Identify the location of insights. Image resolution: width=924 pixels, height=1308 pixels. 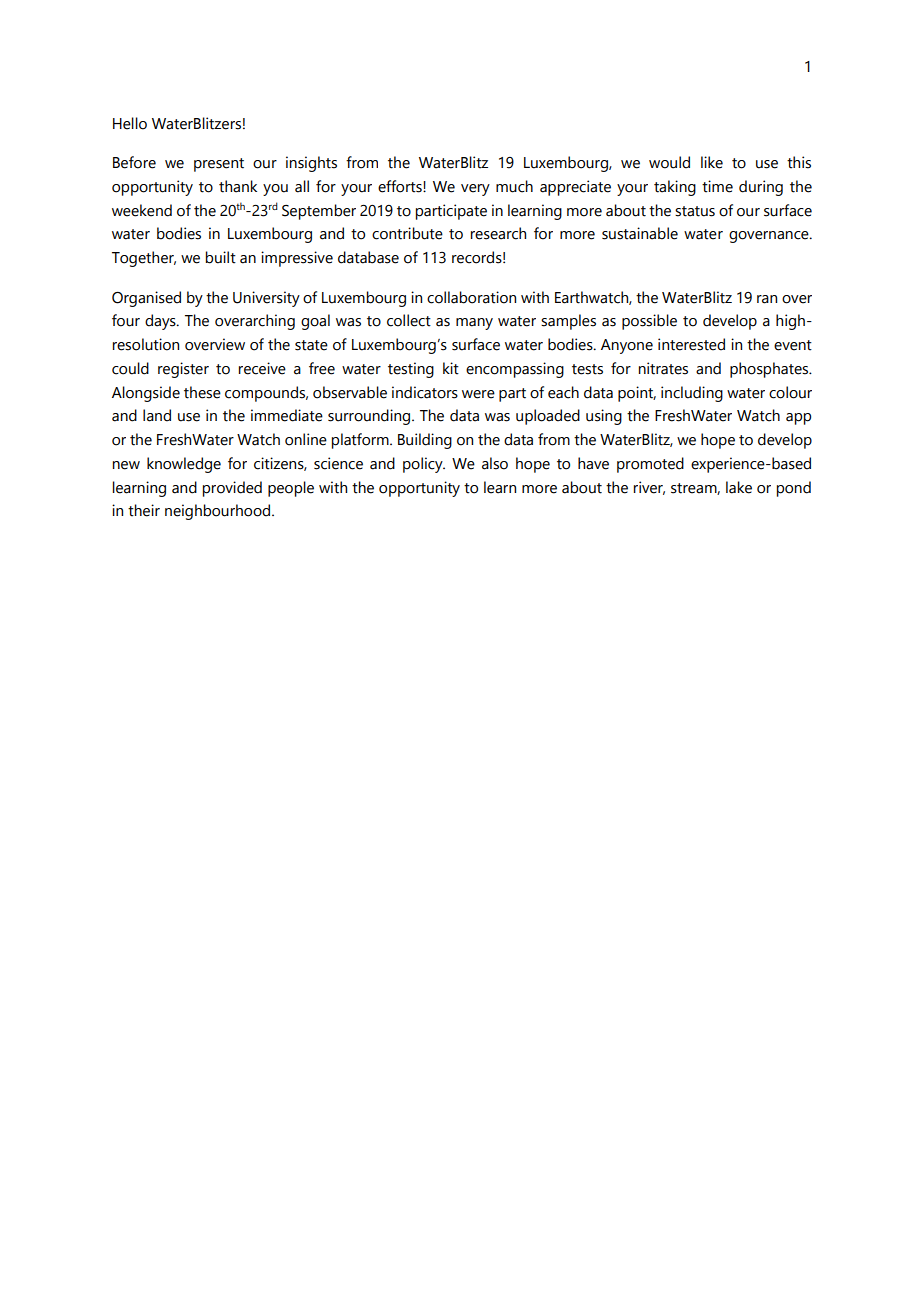
(311, 164).
